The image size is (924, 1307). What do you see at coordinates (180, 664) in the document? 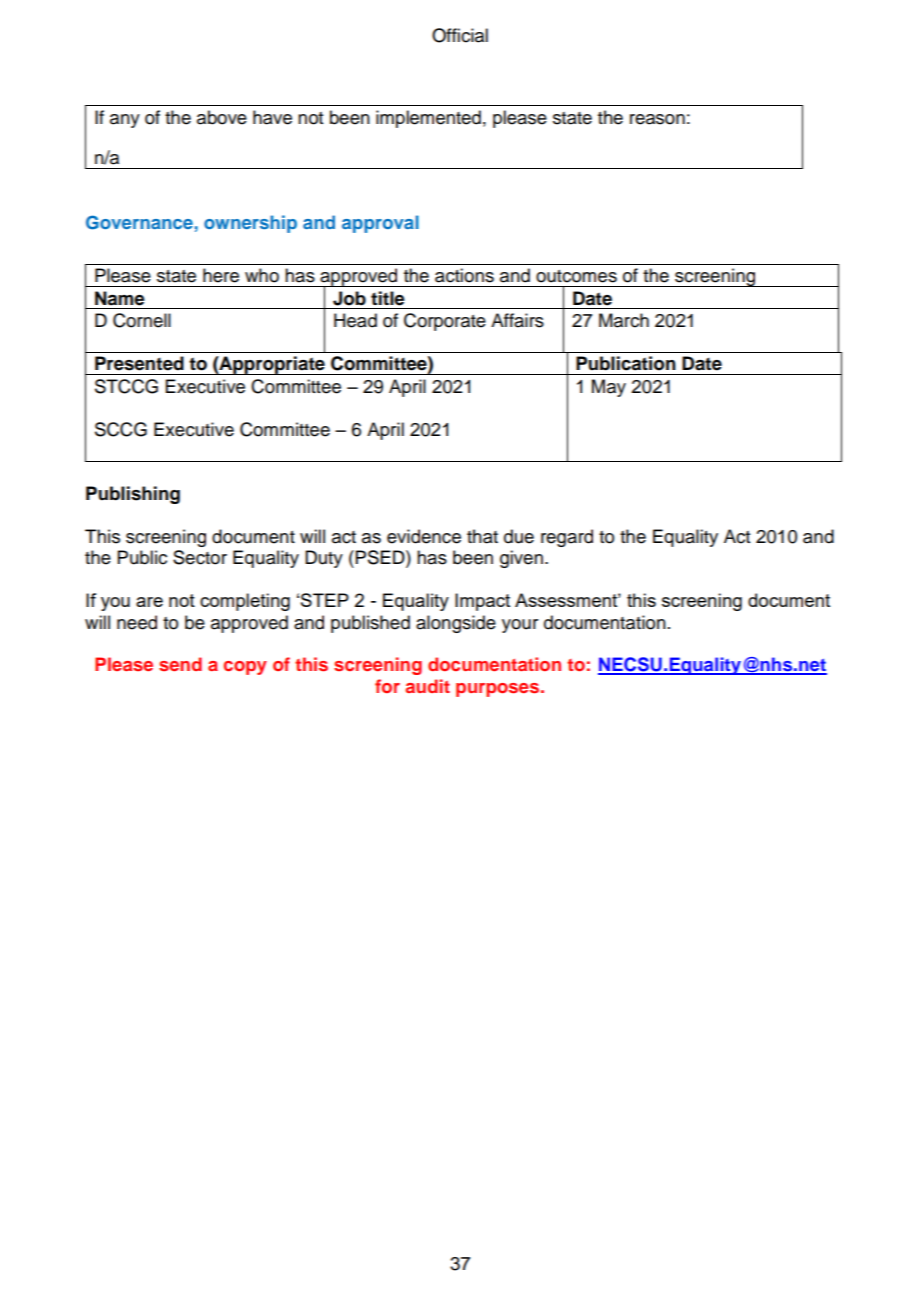
I see `send` at bounding box center [180, 664].
